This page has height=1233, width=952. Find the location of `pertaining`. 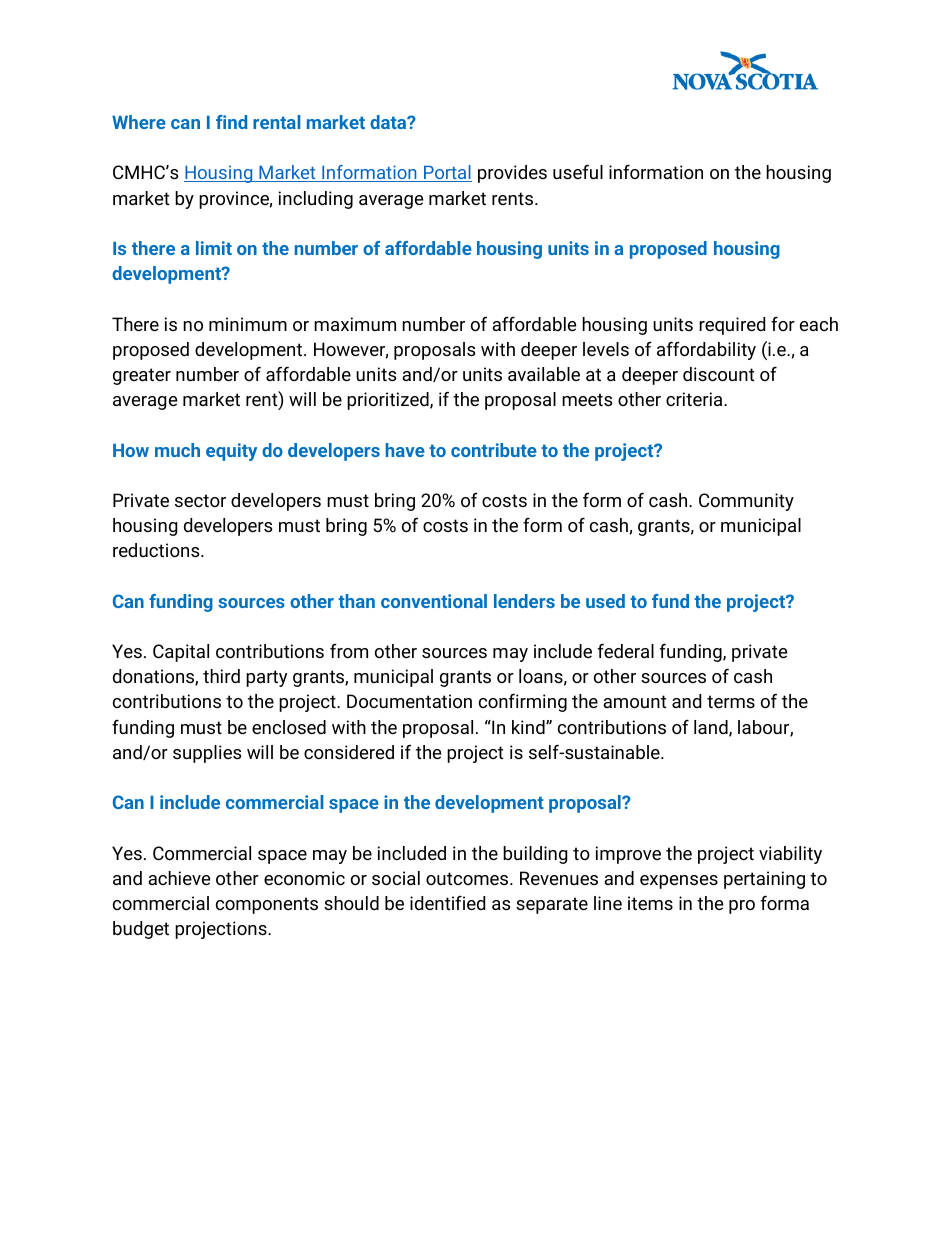

pertaining is located at coordinates (764, 880).
